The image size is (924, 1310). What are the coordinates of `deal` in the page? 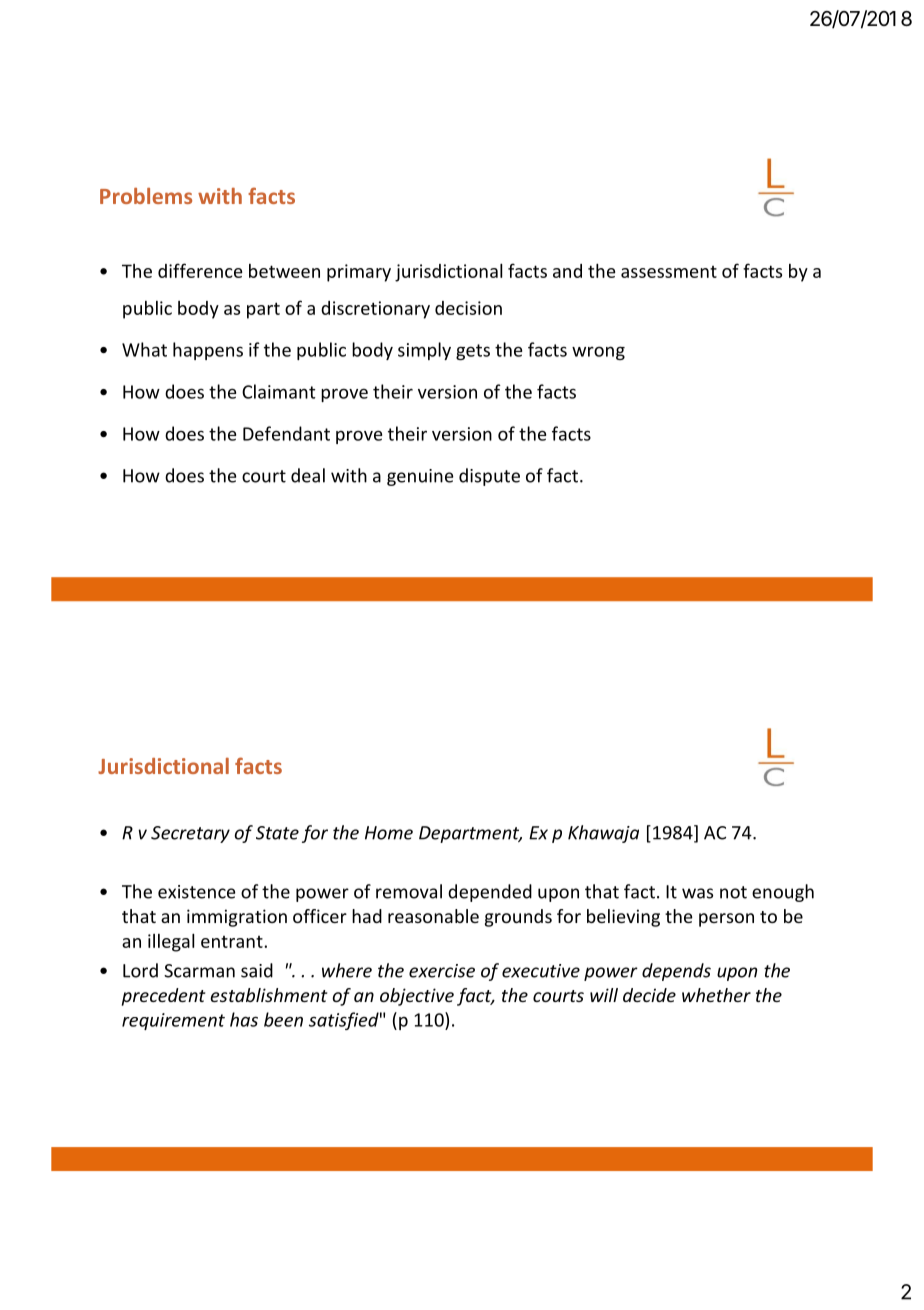 It's located at (308, 475).
